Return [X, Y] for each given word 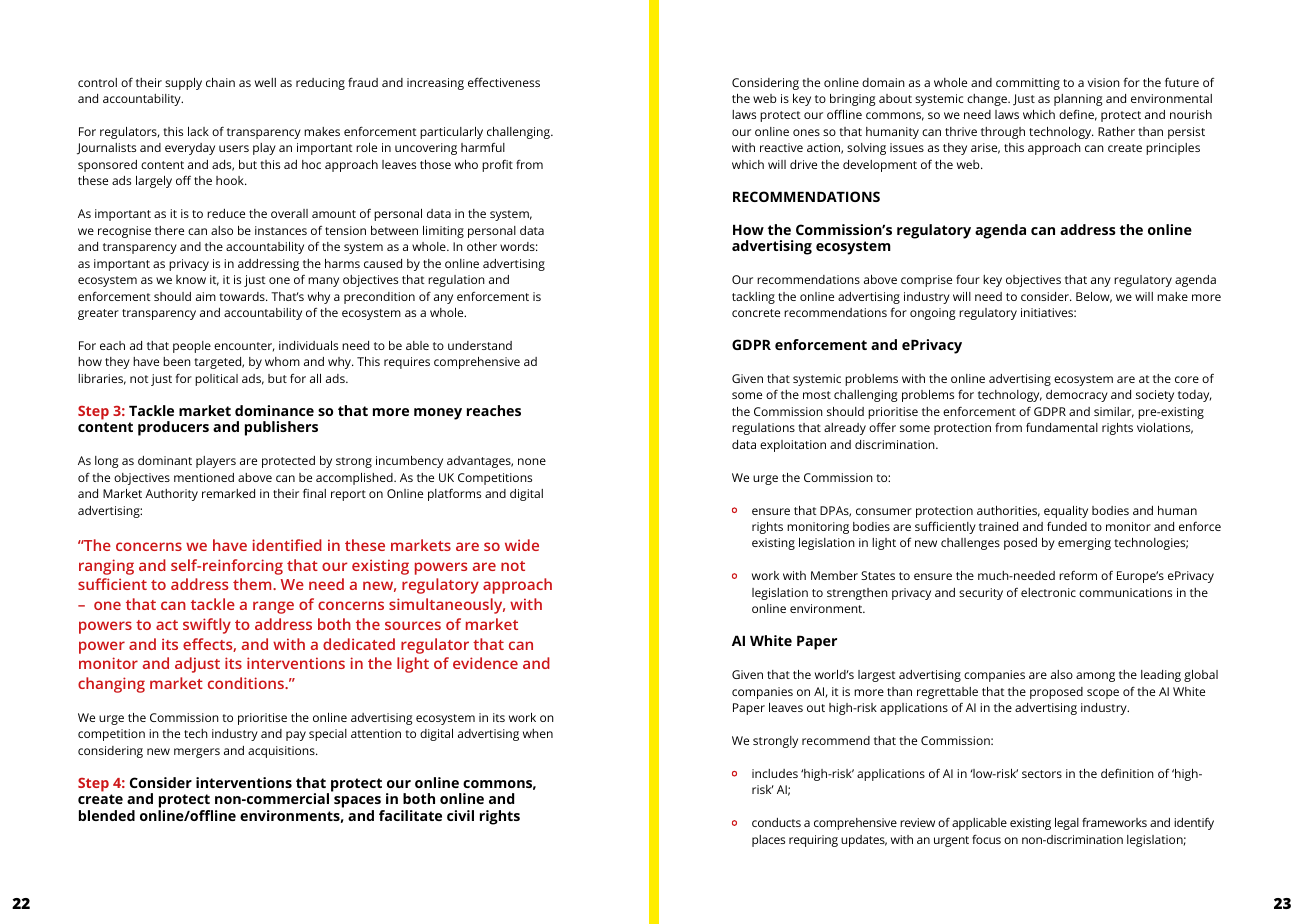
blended [107, 815]
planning [1078, 100]
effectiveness [504, 82]
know [191, 279]
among [1095, 677]
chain [220, 82]
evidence [485, 663]
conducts [776, 822]
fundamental [1062, 427]
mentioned [204, 477]
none [532, 461]
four [968, 279]
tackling [753, 298]
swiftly [207, 626]
